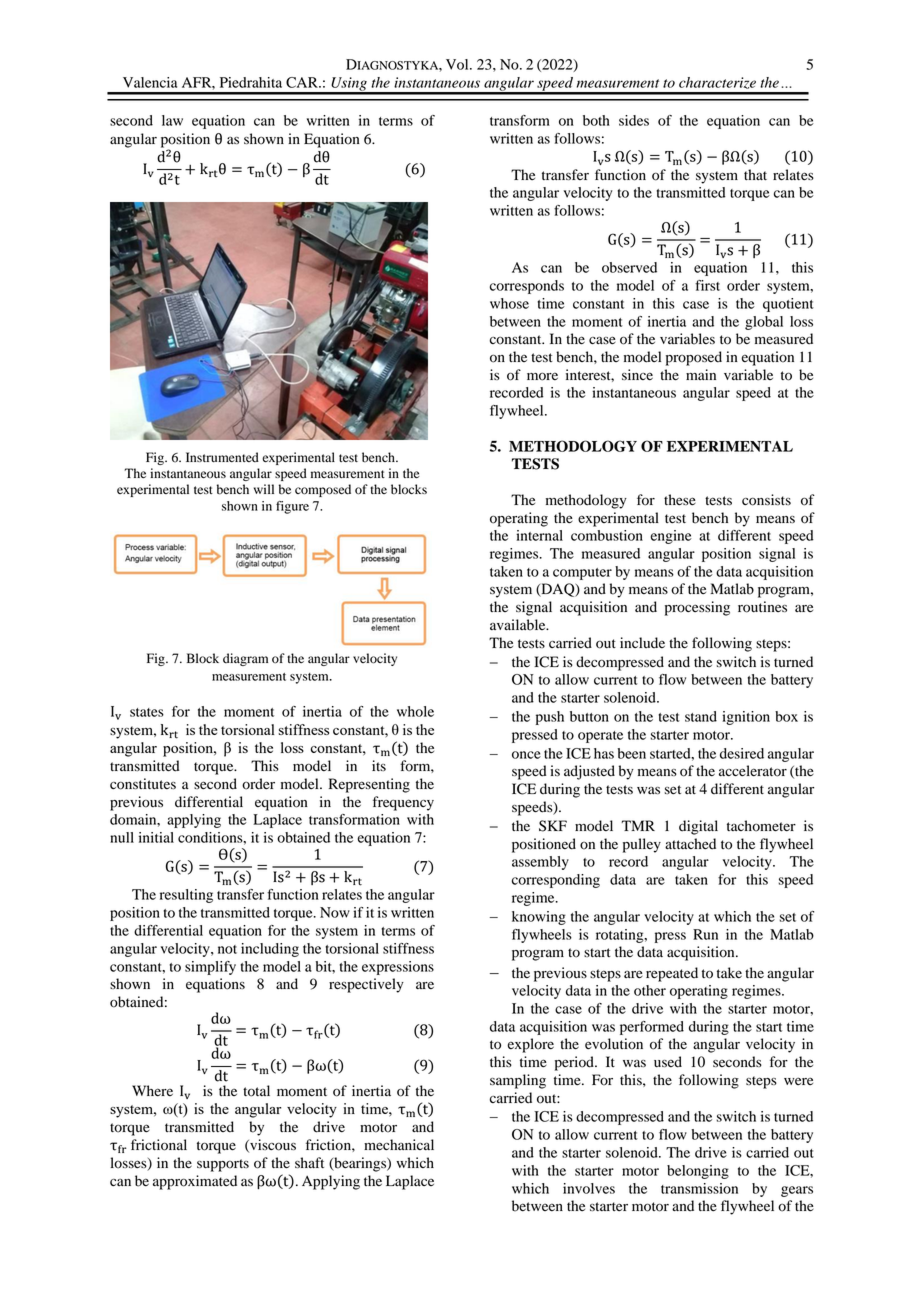 The width and height of the image is (924, 1308). What do you see at coordinates (539, 918) in the image?
I see `knowing` at bounding box center [539, 918].
